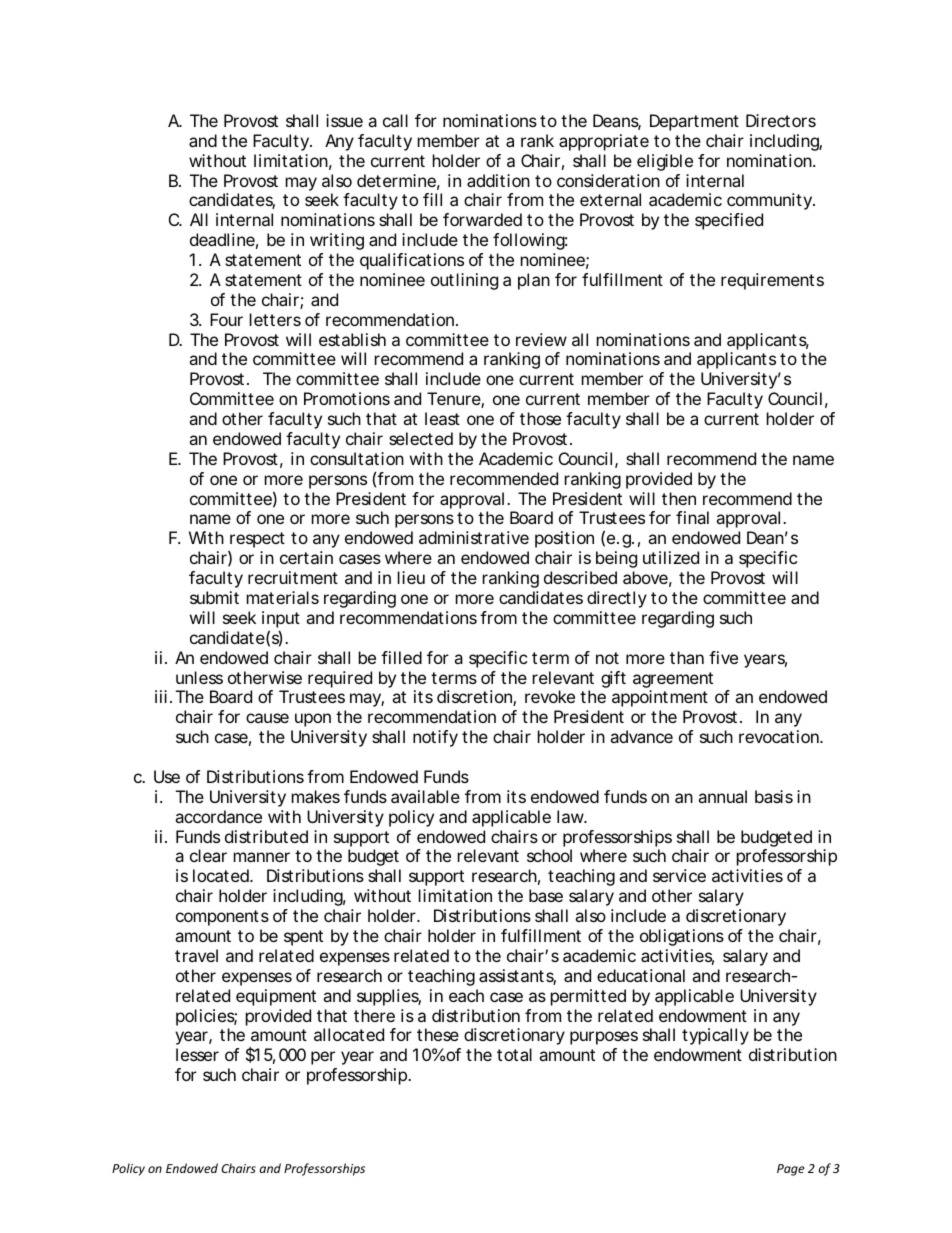  I want to click on available, so click(425, 796).
